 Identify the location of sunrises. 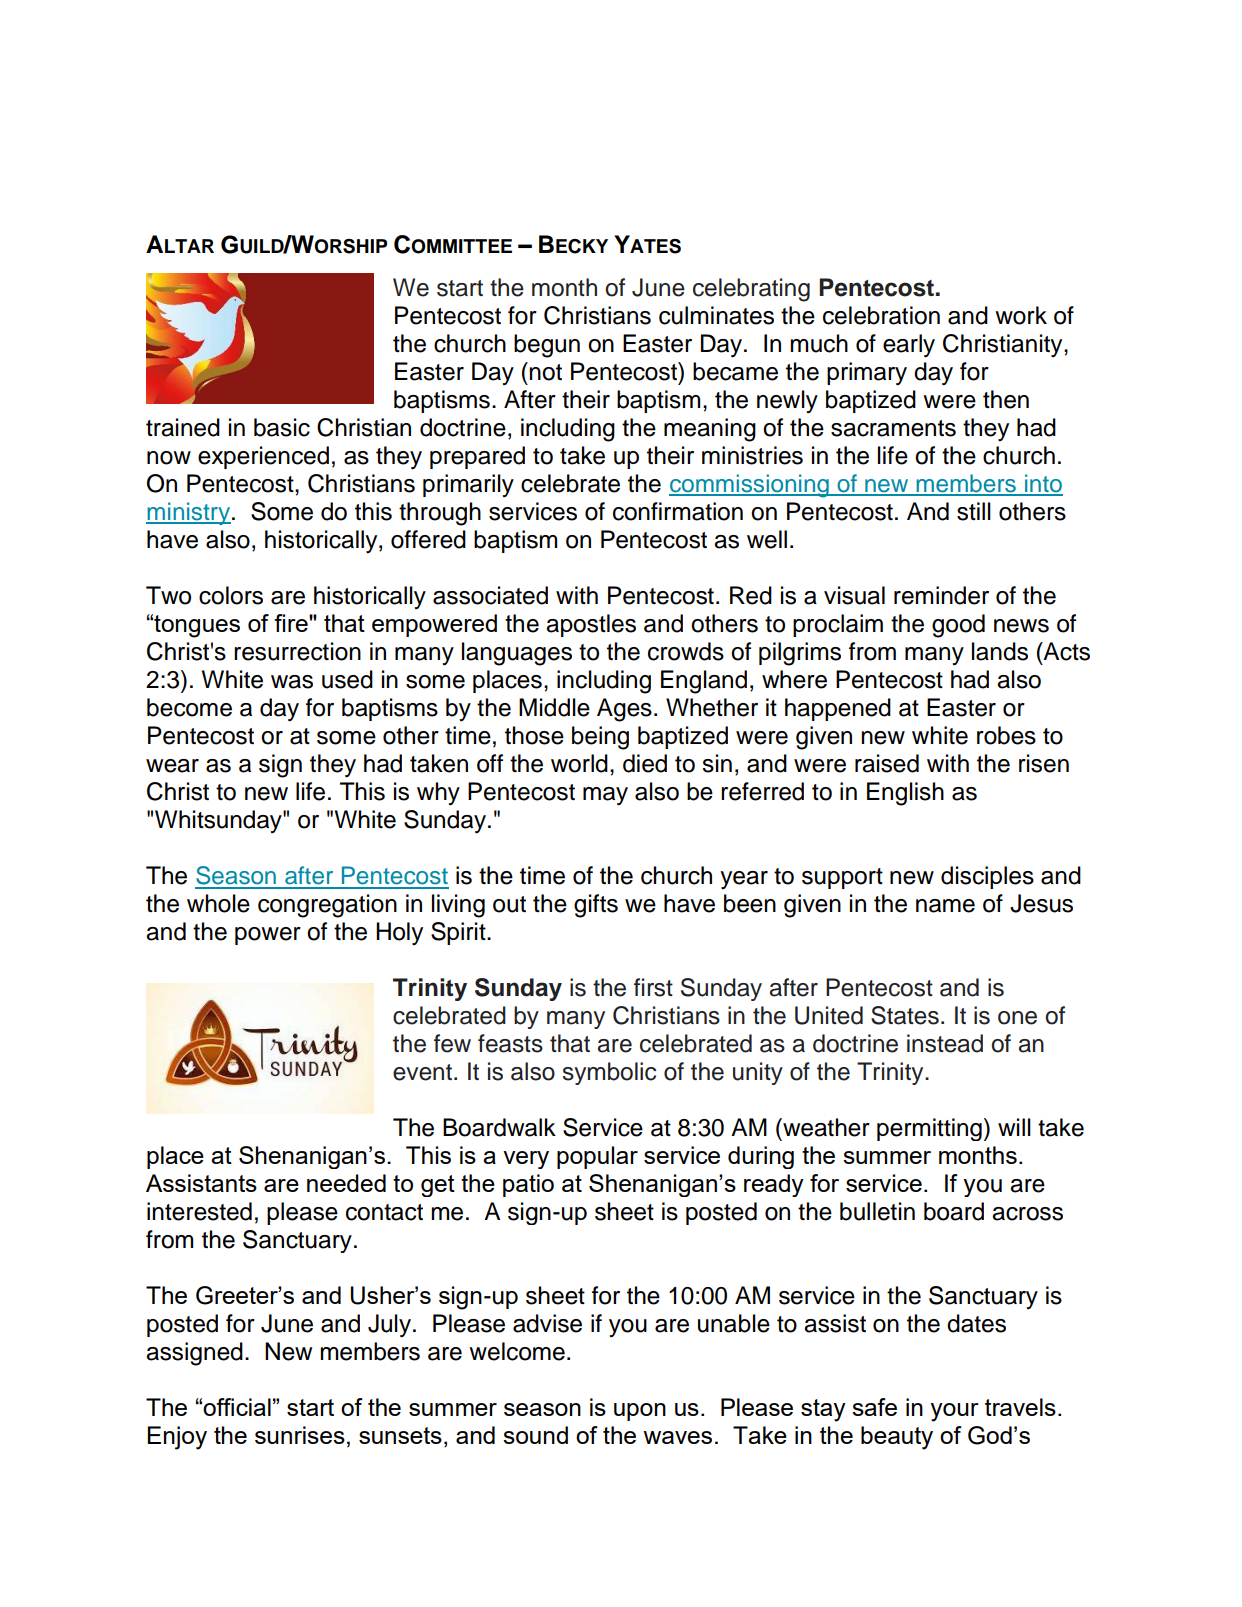
(300, 1435).
